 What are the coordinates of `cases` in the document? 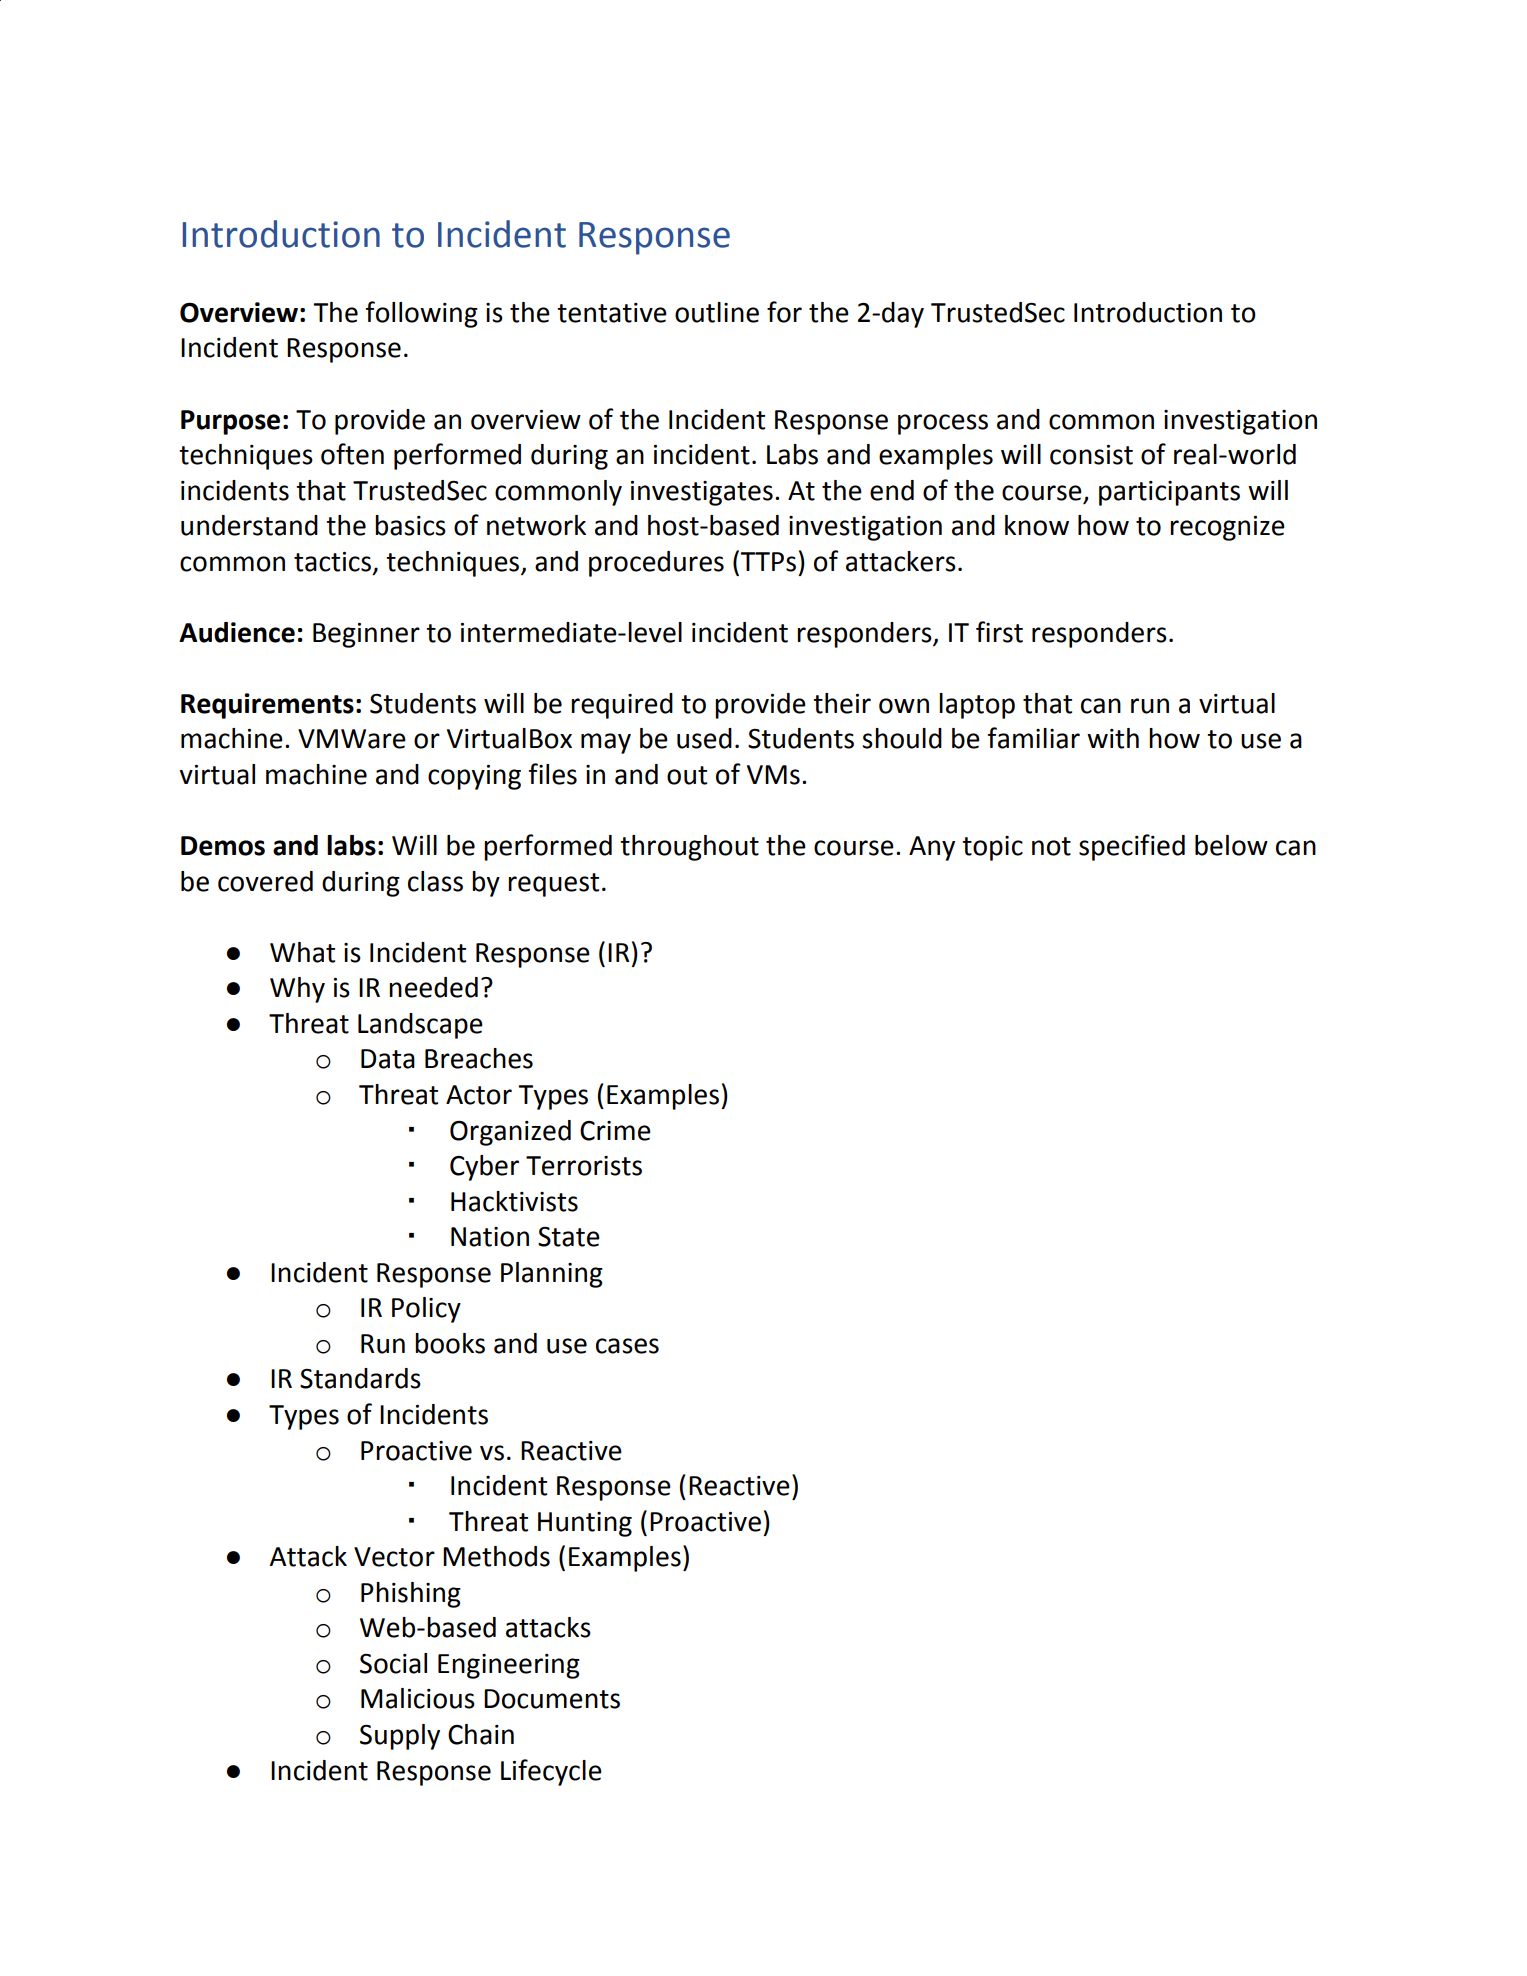 It's located at (627, 1346).
